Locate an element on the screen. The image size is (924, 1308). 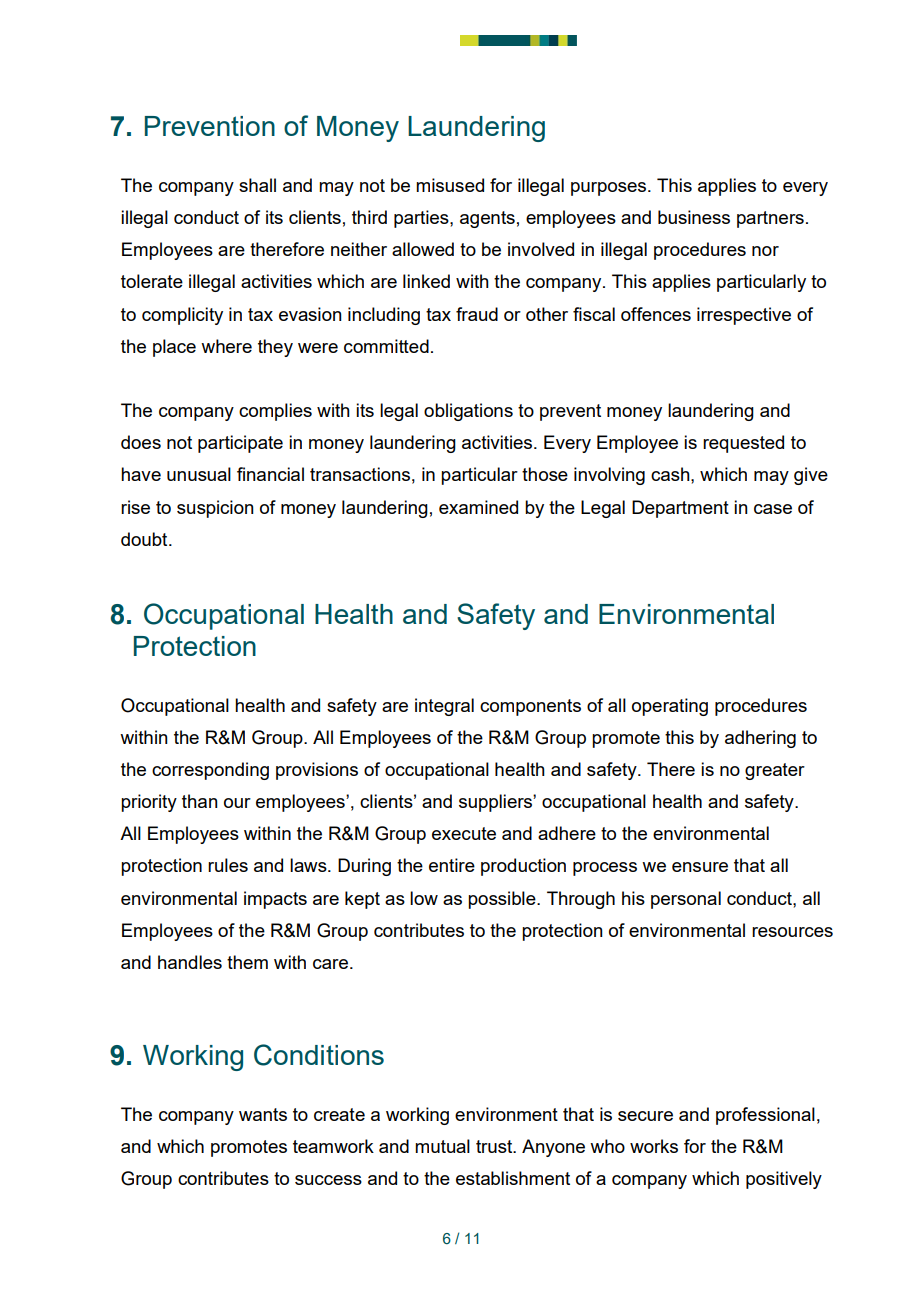
execute is located at coordinates (464, 833).
